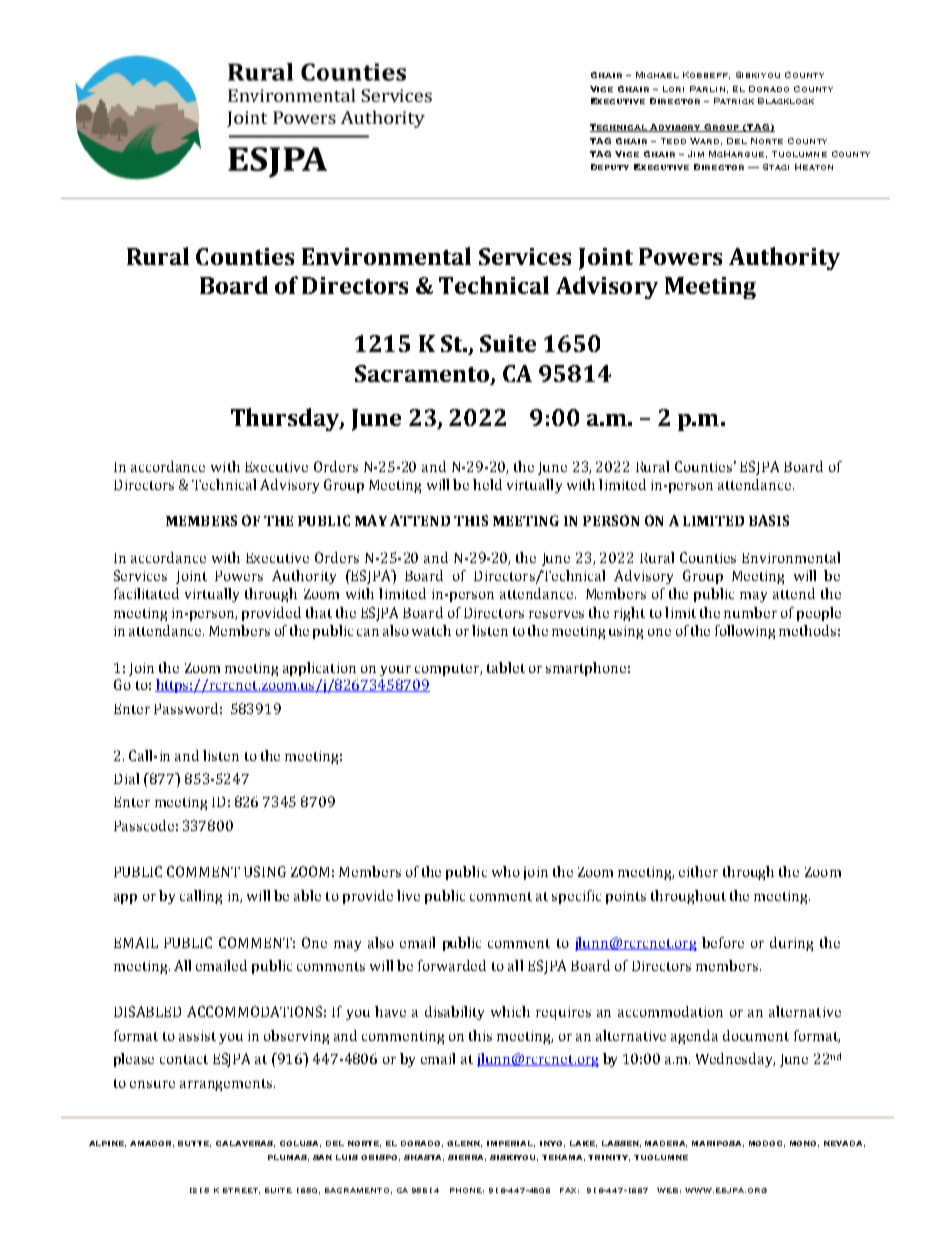  What do you see at coordinates (745, 632) in the image?
I see `following` at bounding box center [745, 632].
